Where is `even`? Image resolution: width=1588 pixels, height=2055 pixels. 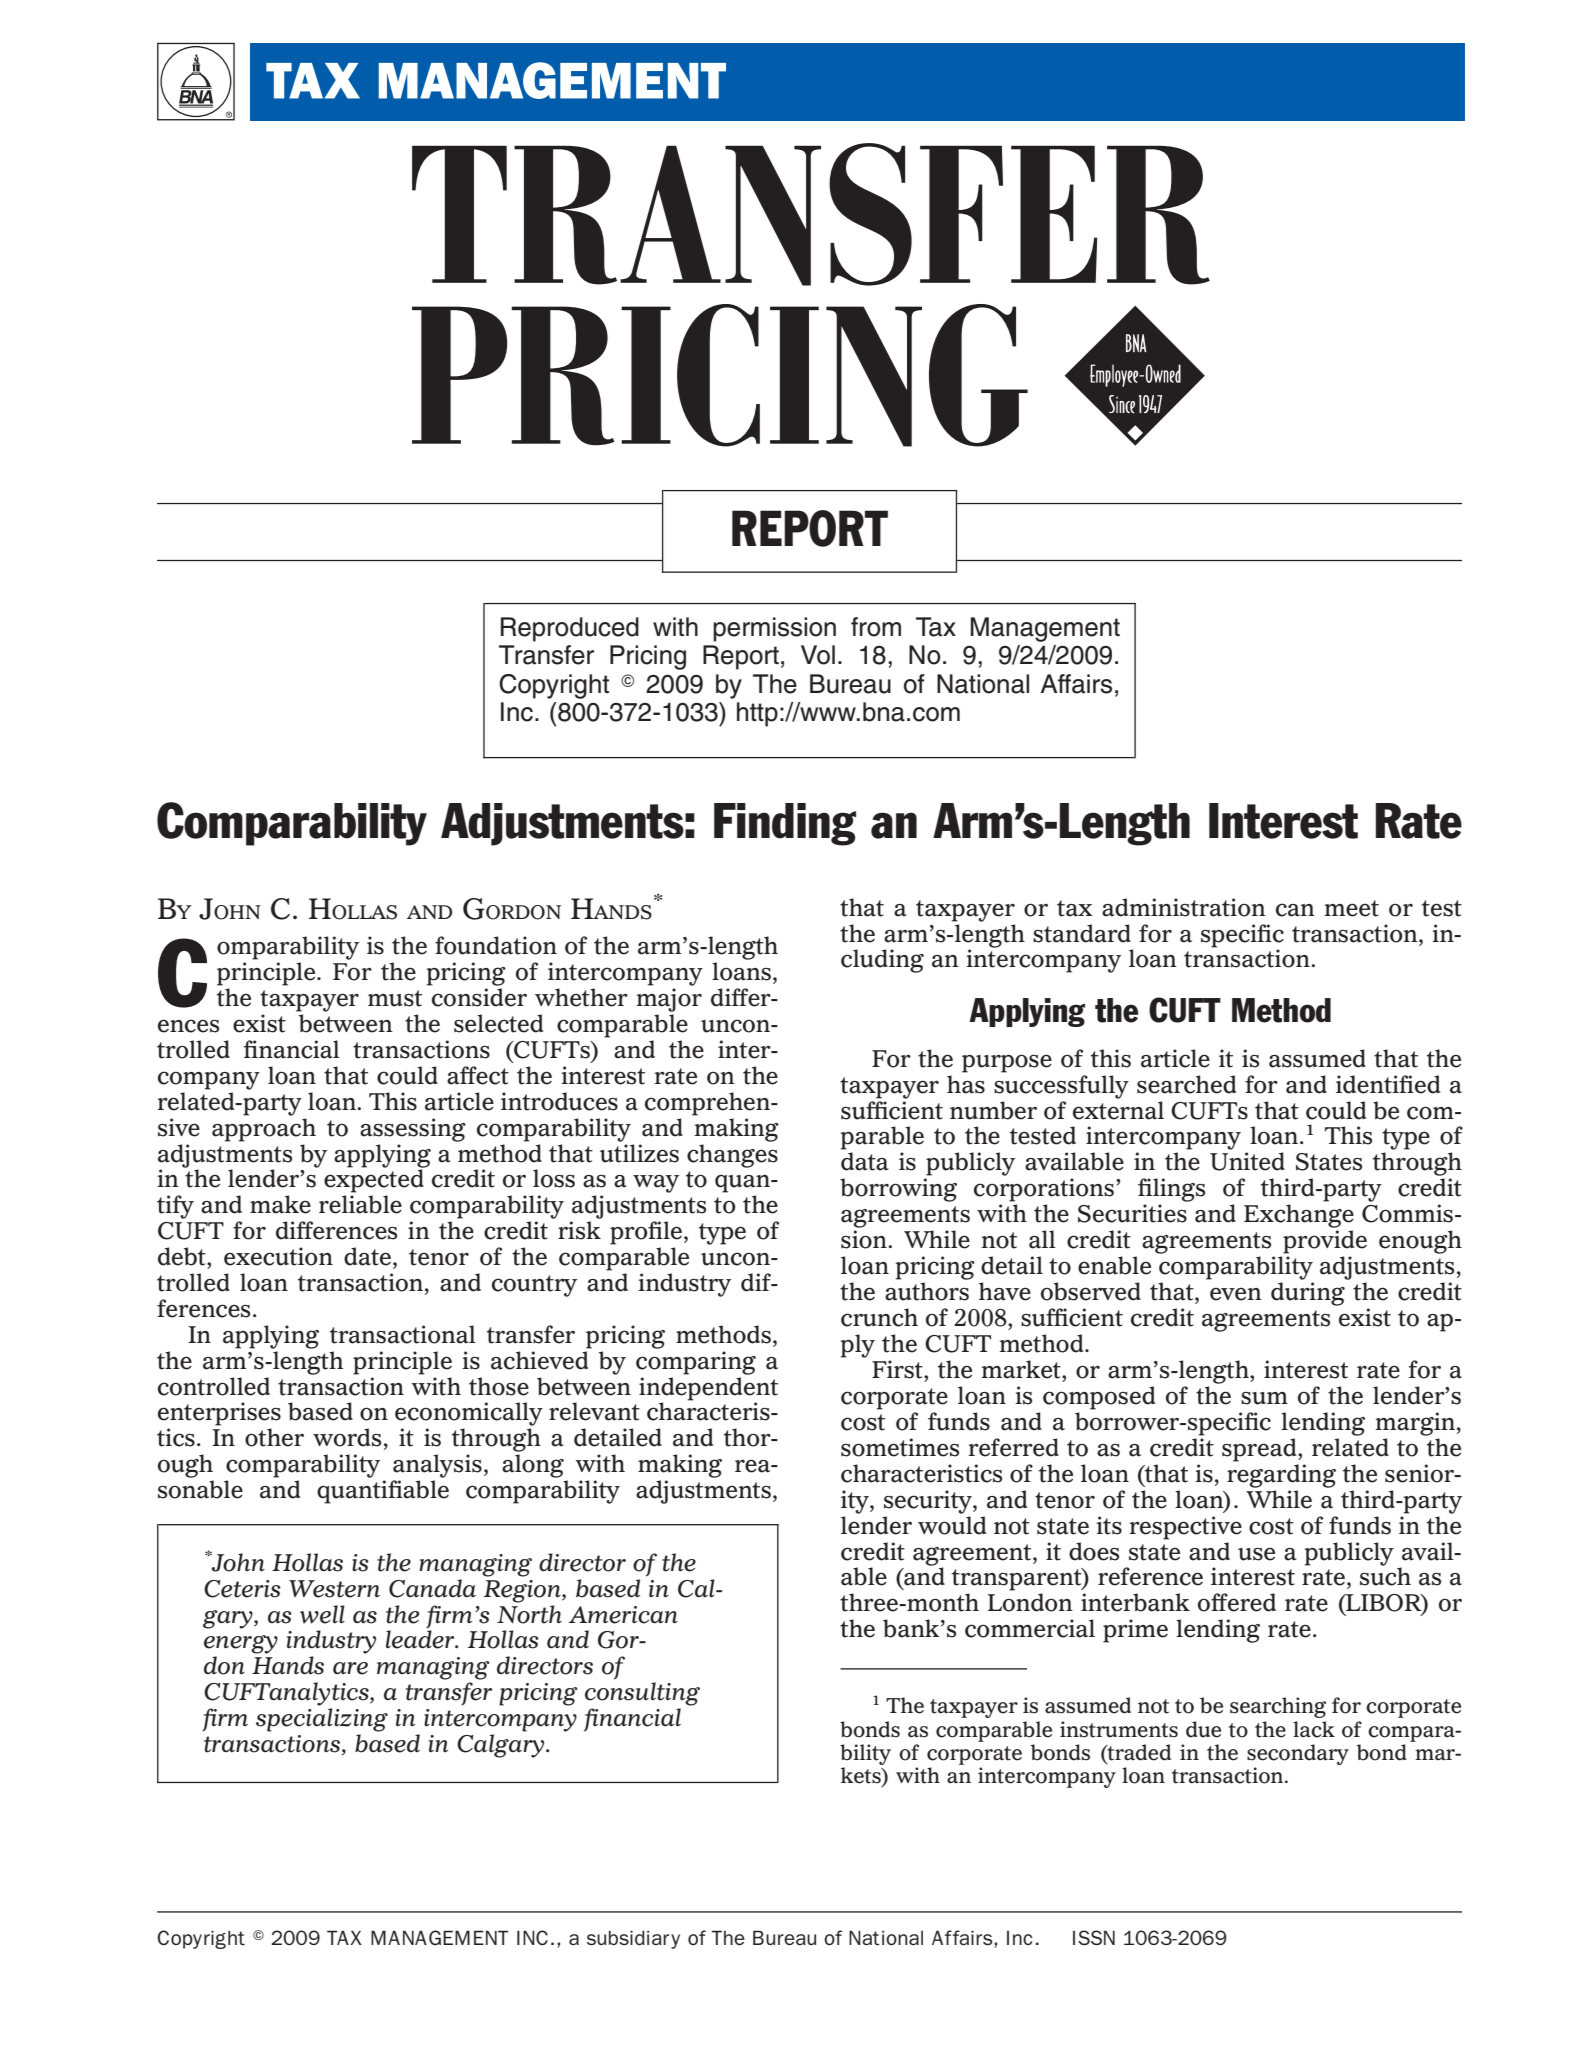
even is located at coordinates (1236, 1294).
